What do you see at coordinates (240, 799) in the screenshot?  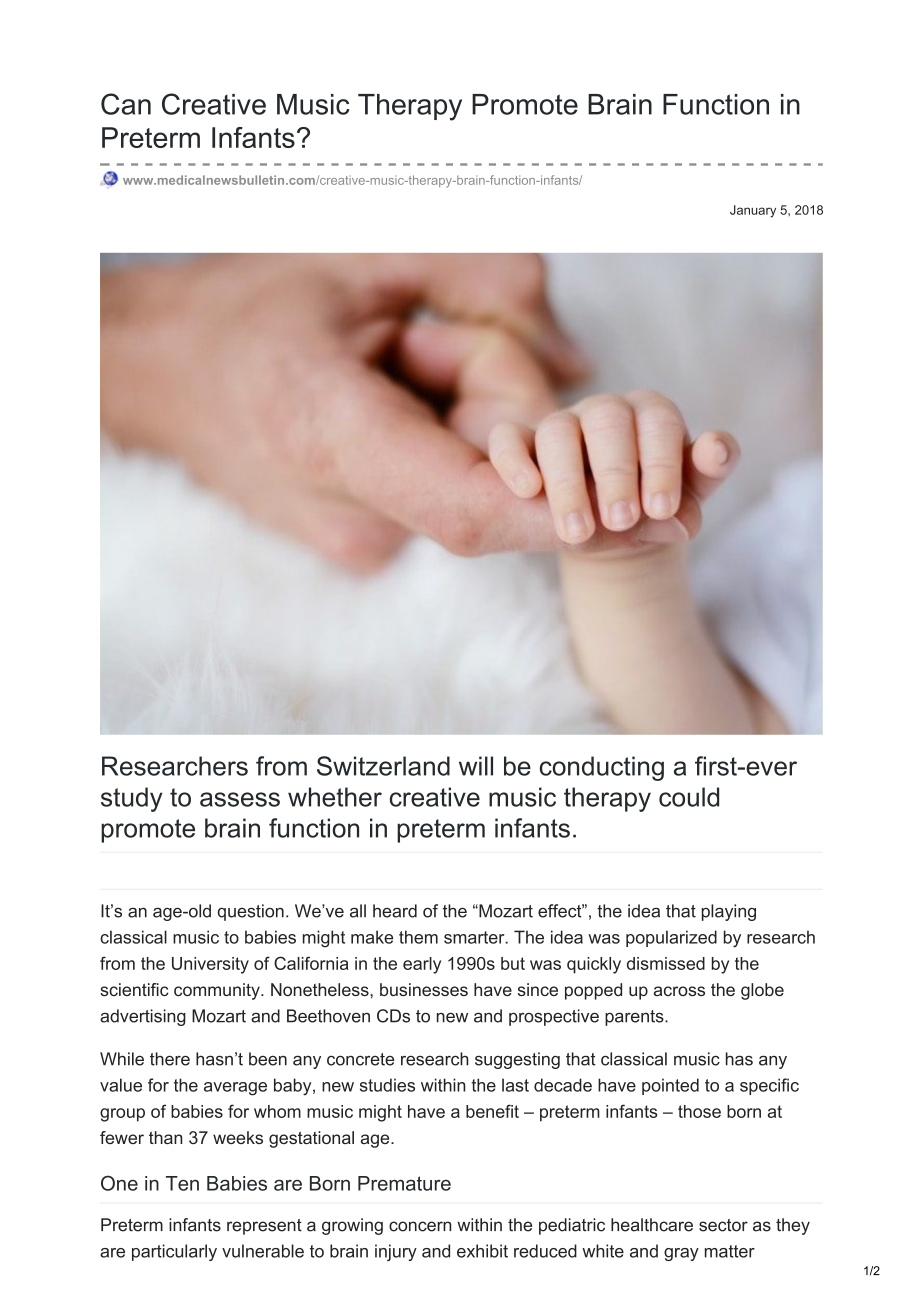 I see `assess` at bounding box center [240, 799].
